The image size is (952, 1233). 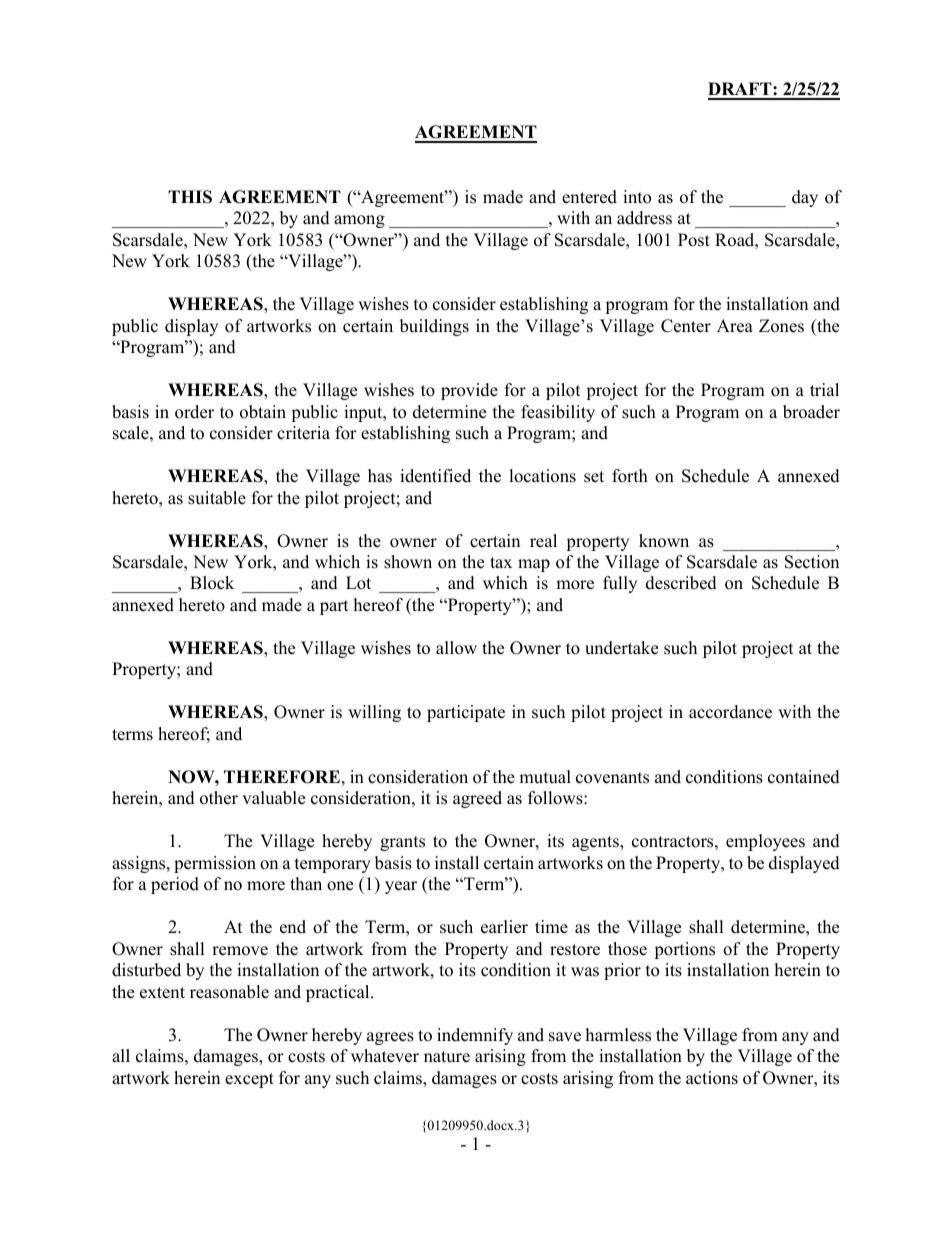 I want to click on order, so click(x=194, y=412).
